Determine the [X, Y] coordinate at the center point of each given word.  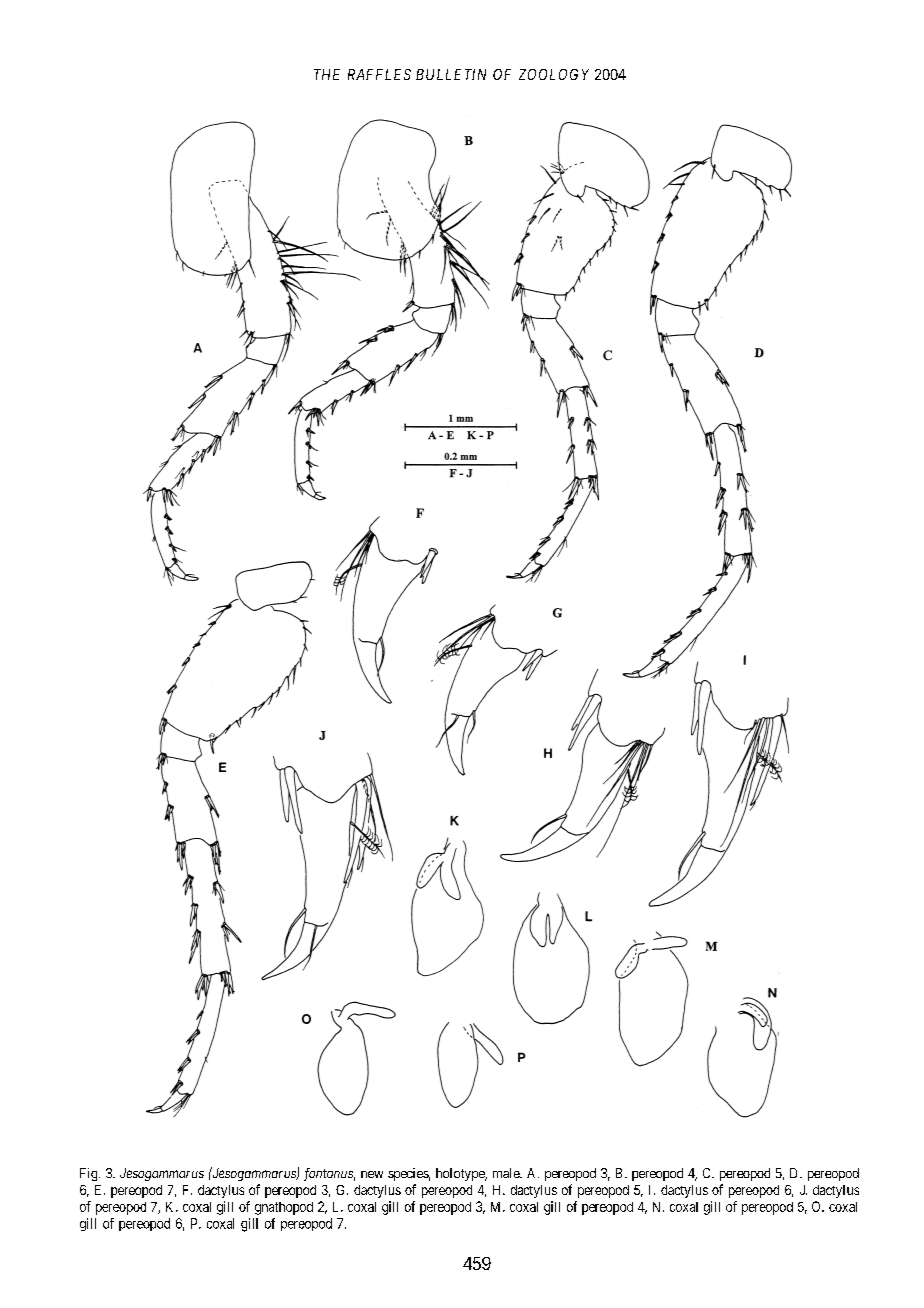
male [507, 1173]
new [372, 1174]
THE [327, 74]
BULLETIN [451, 74]
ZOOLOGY [554, 74]
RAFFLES [379, 74]
